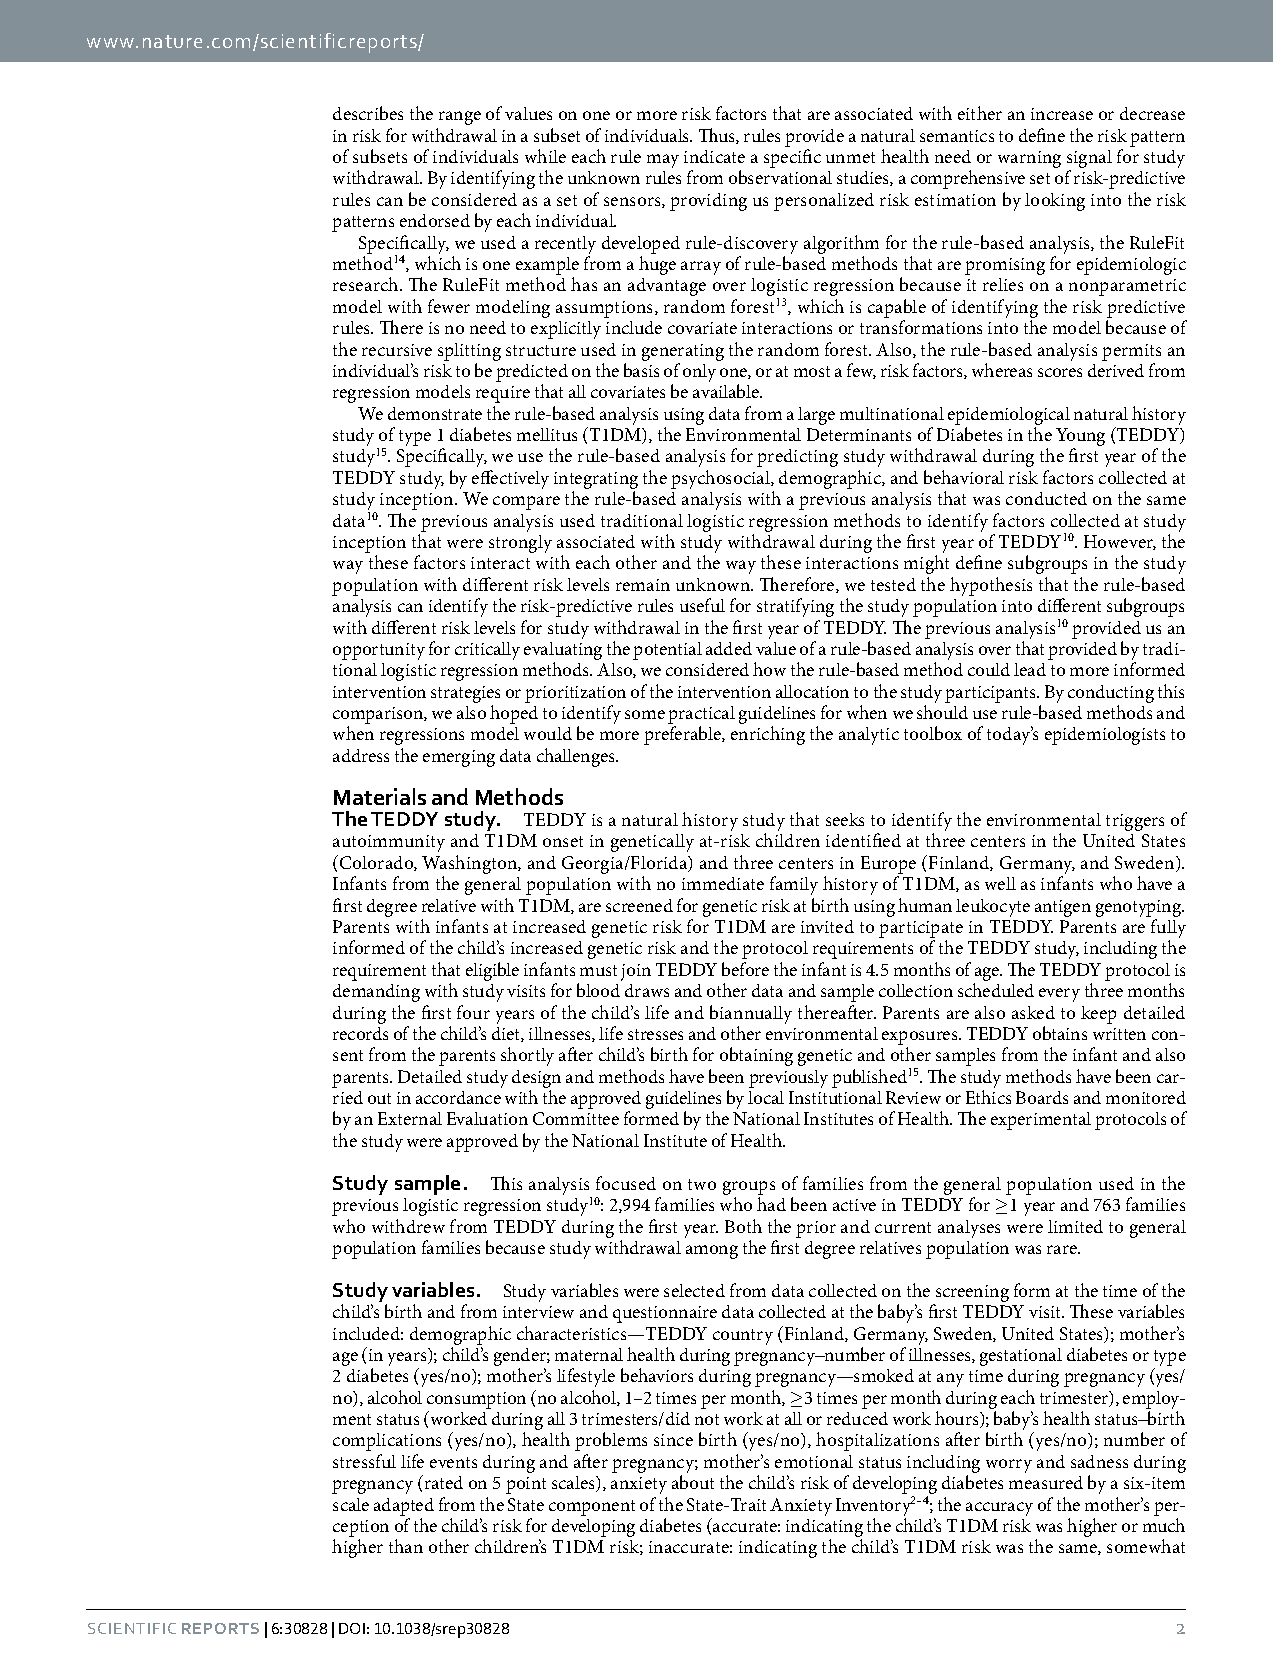 This screenshot has height=1673, width=1273. What do you see at coordinates (458, 1097) in the screenshot?
I see `accordance` at bounding box center [458, 1097].
